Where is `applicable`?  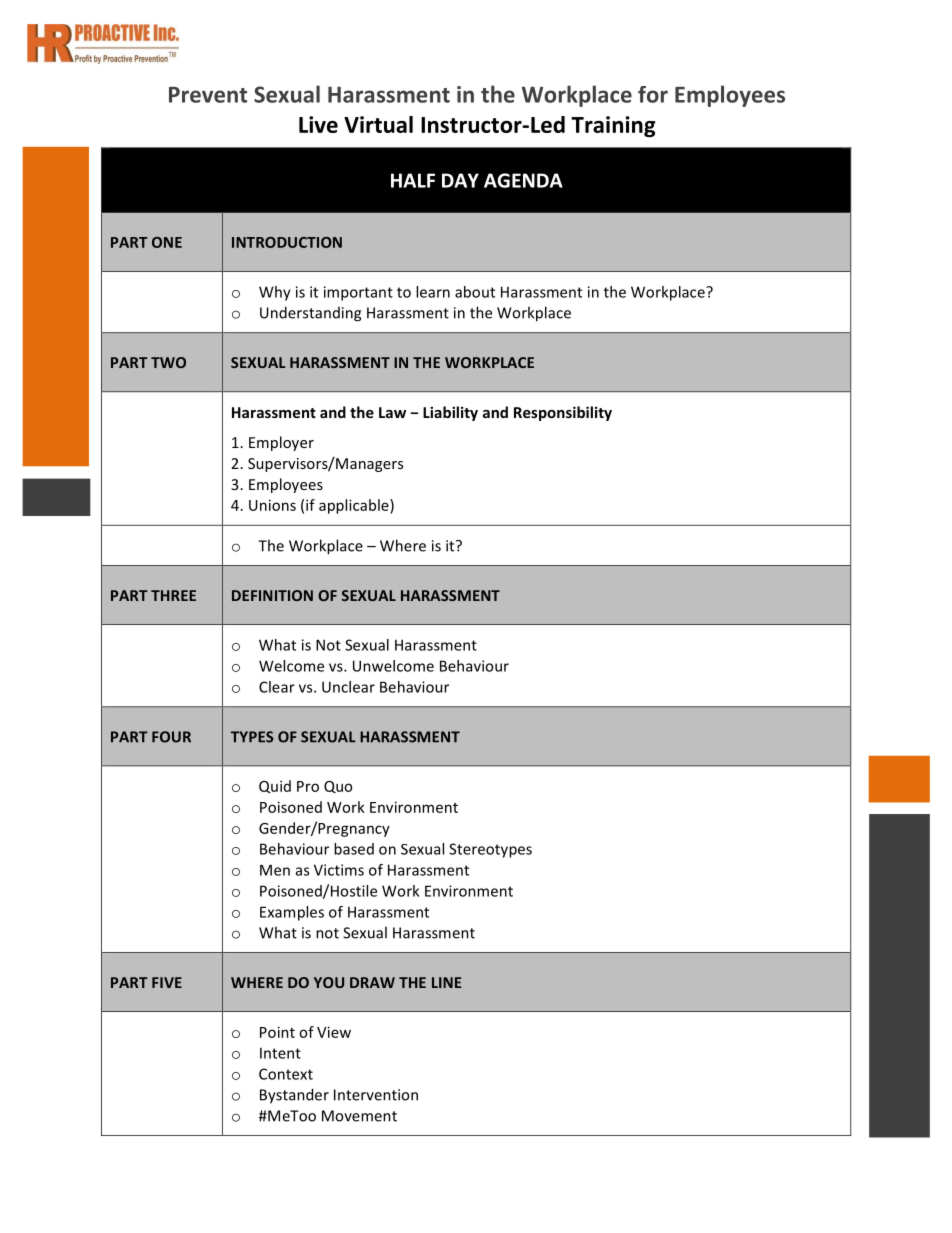
applicable is located at coordinates (355, 506).
